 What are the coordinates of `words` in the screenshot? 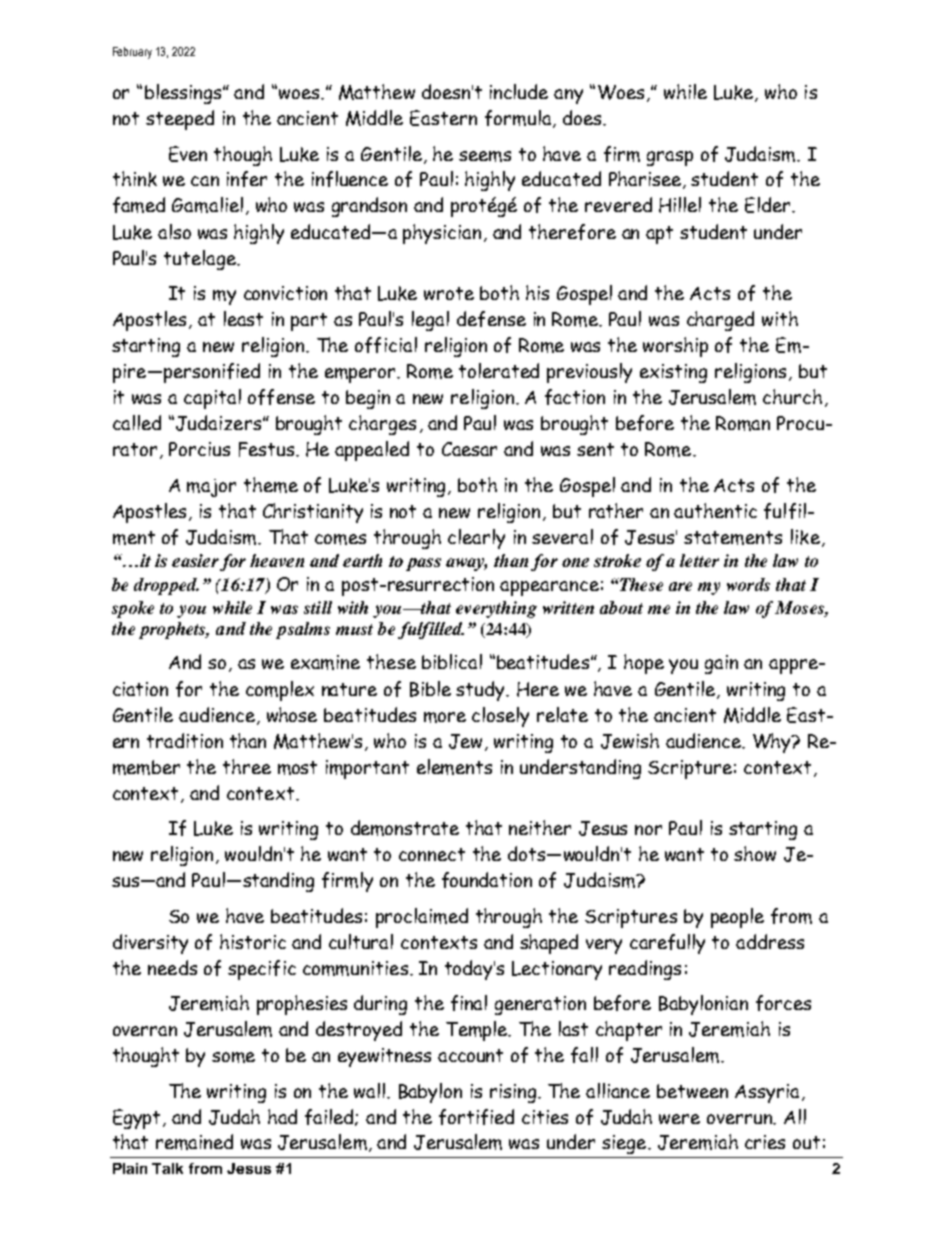 It's located at (748, 584).
